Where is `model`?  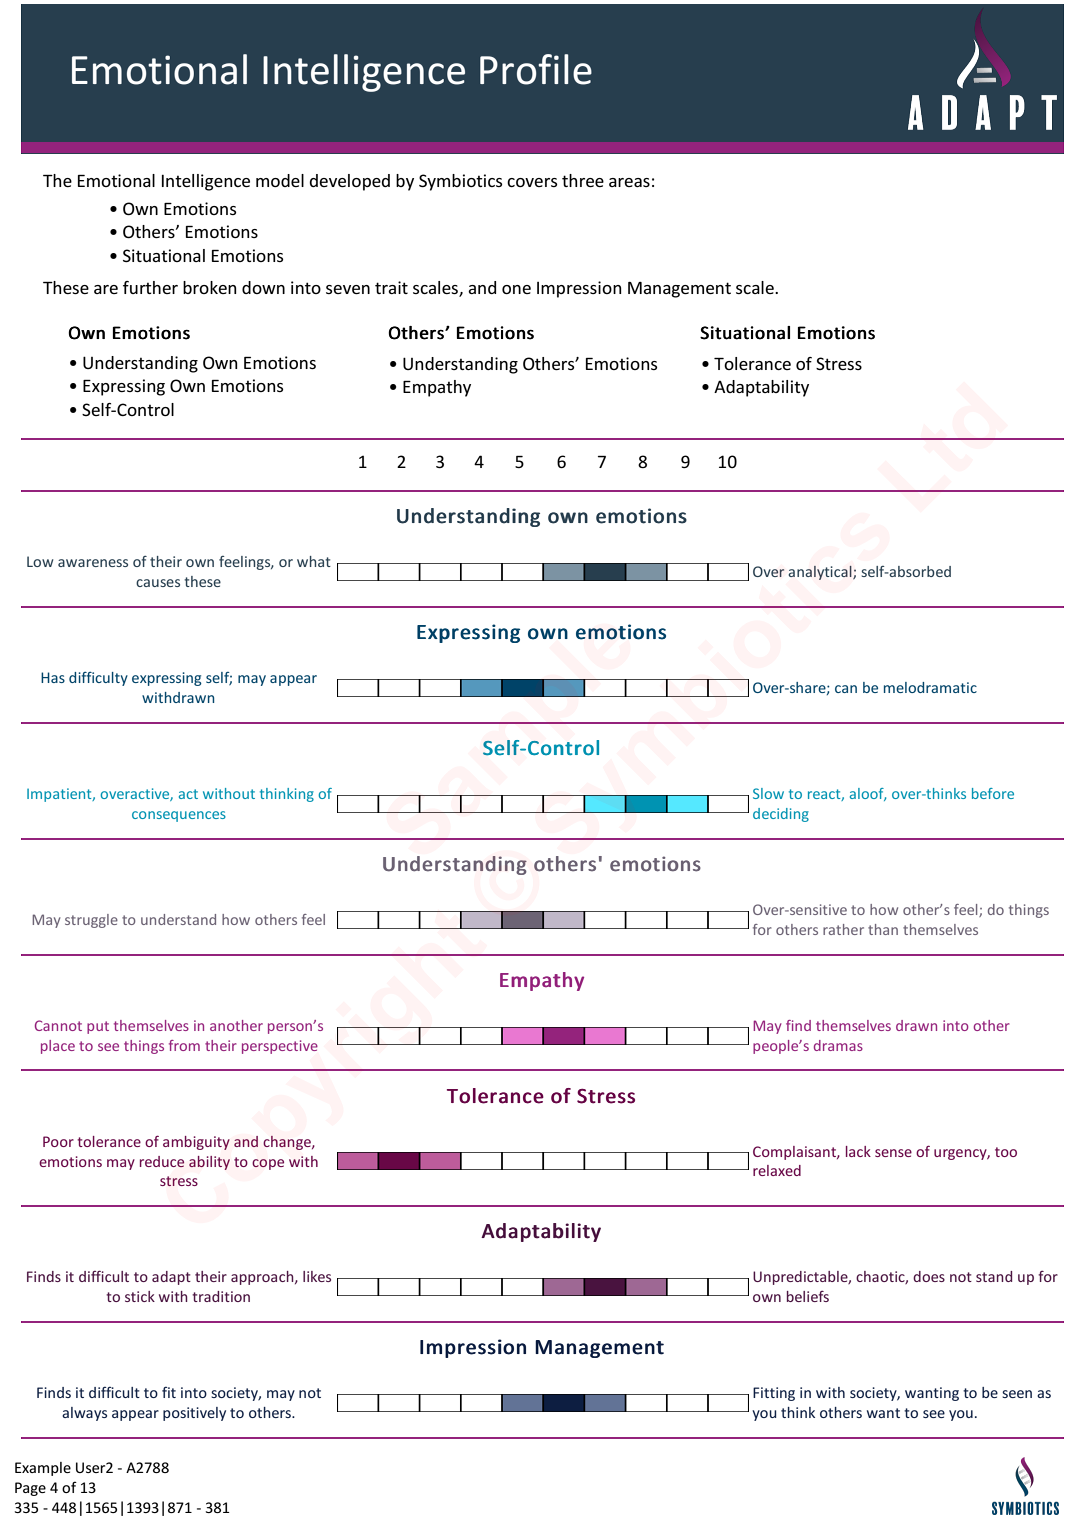 model is located at coordinates (280, 180).
